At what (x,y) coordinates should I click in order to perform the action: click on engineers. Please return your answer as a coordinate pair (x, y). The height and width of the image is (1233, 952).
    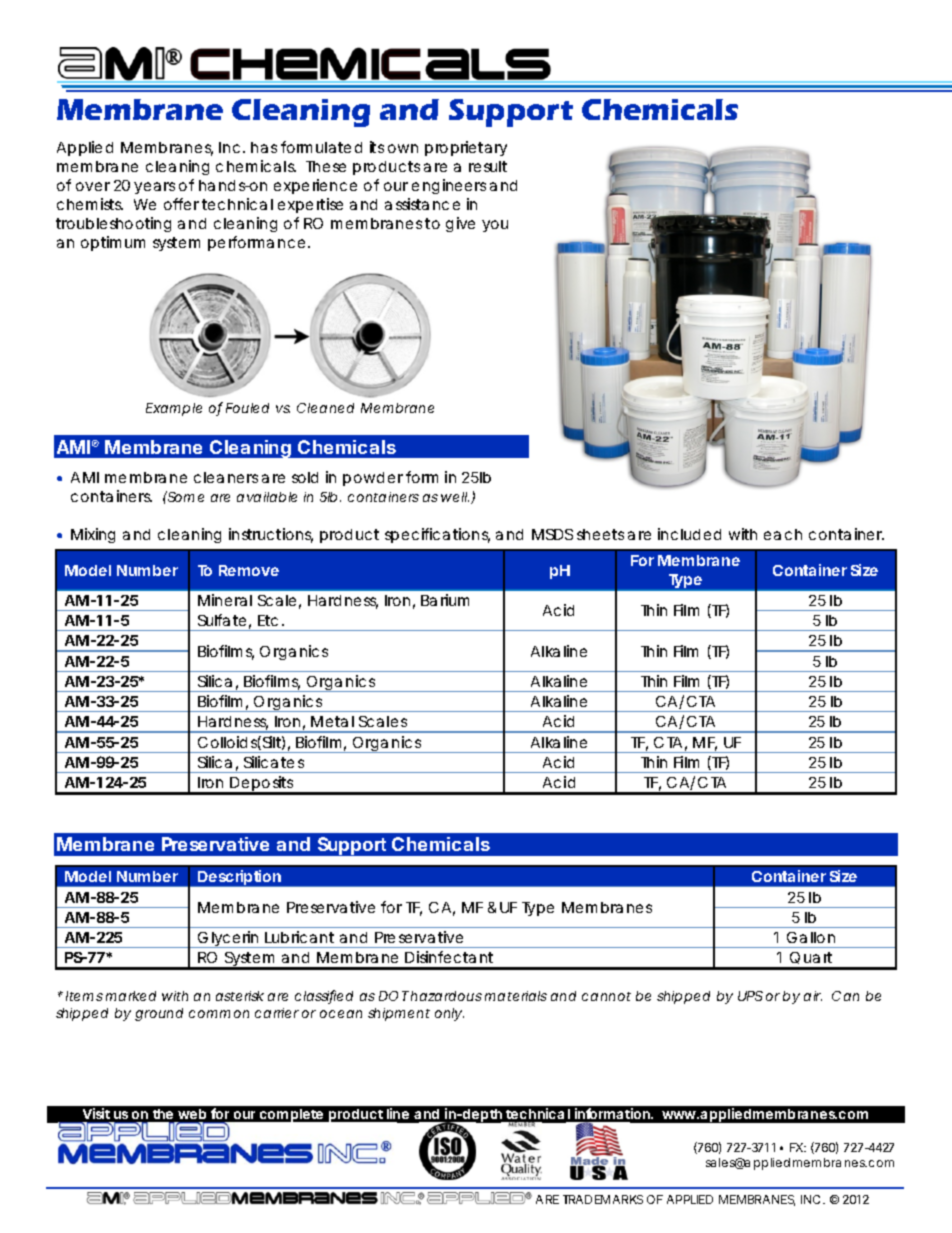
    Looking at the image, I should click on (449, 186).
